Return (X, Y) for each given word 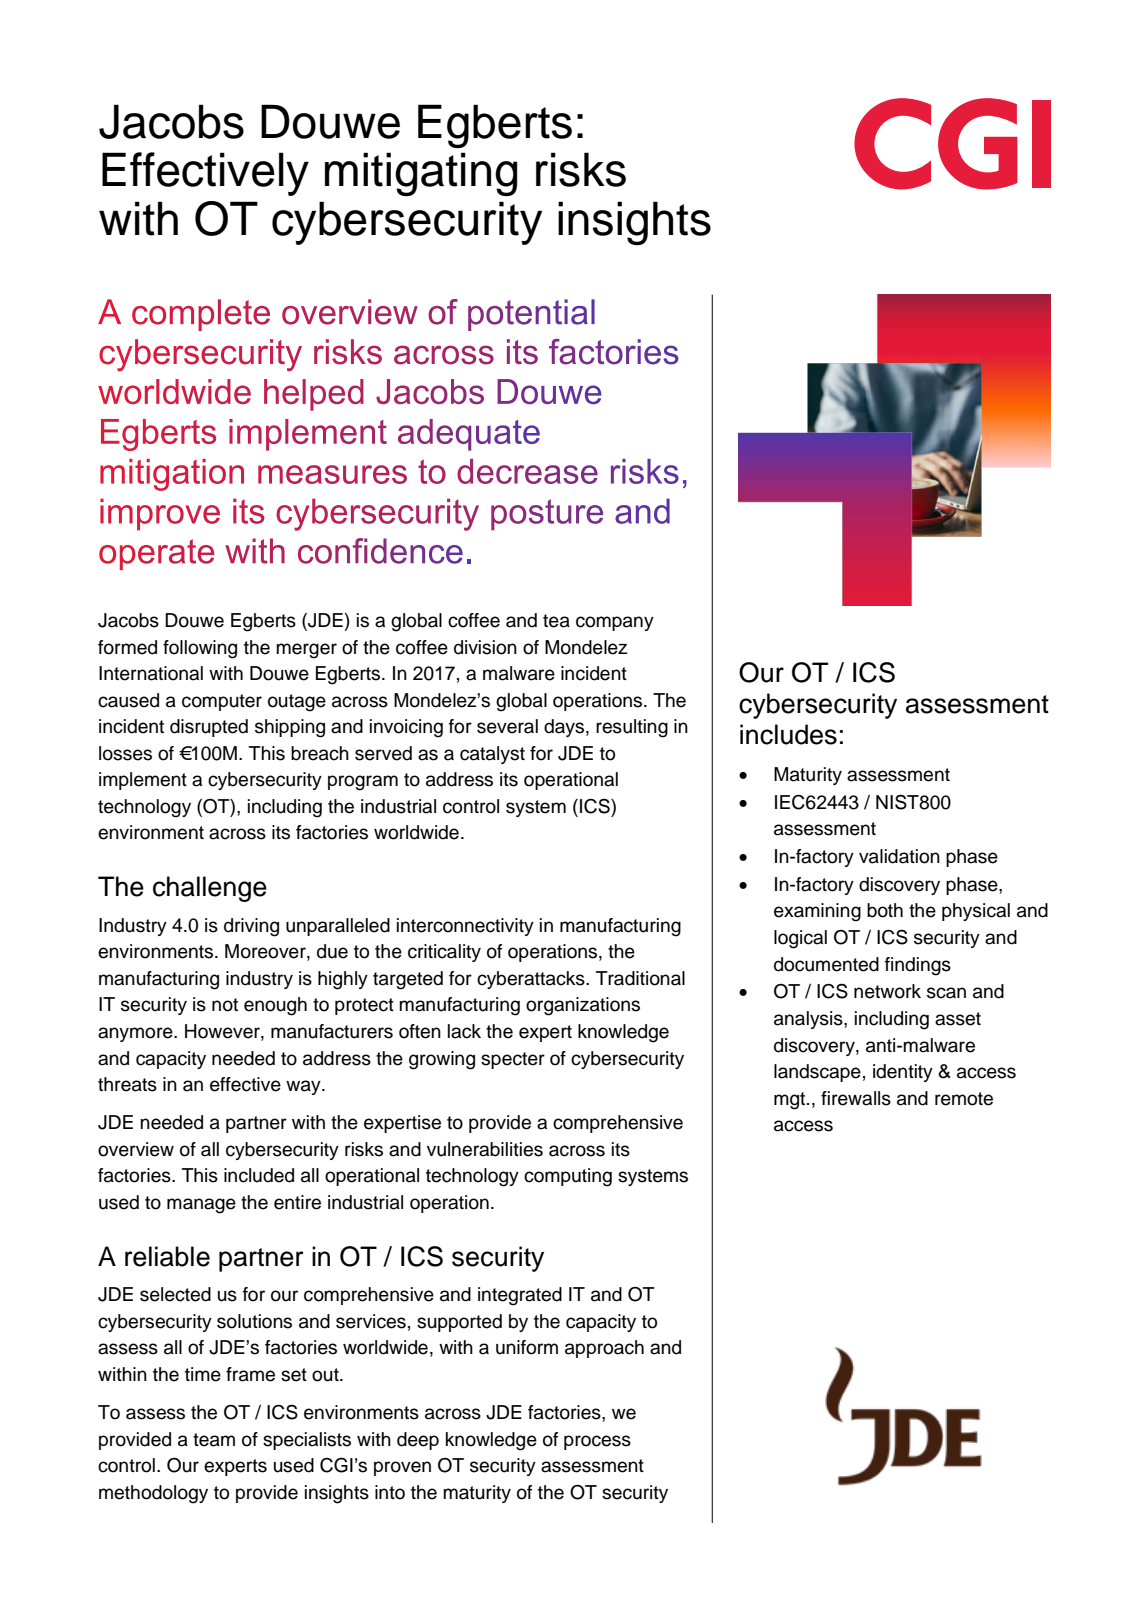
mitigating (421, 174)
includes (788, 734)
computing (568, 1177)
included (259, 1175)
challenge (210, 889)
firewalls (856, 1098)
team (214, 1440)
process (597, 1442)
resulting (632, 728)
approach (604, 1349)
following (200, 649)
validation (899, 856)
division (485, 647)
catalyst (492, 755)
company (615, 623)
